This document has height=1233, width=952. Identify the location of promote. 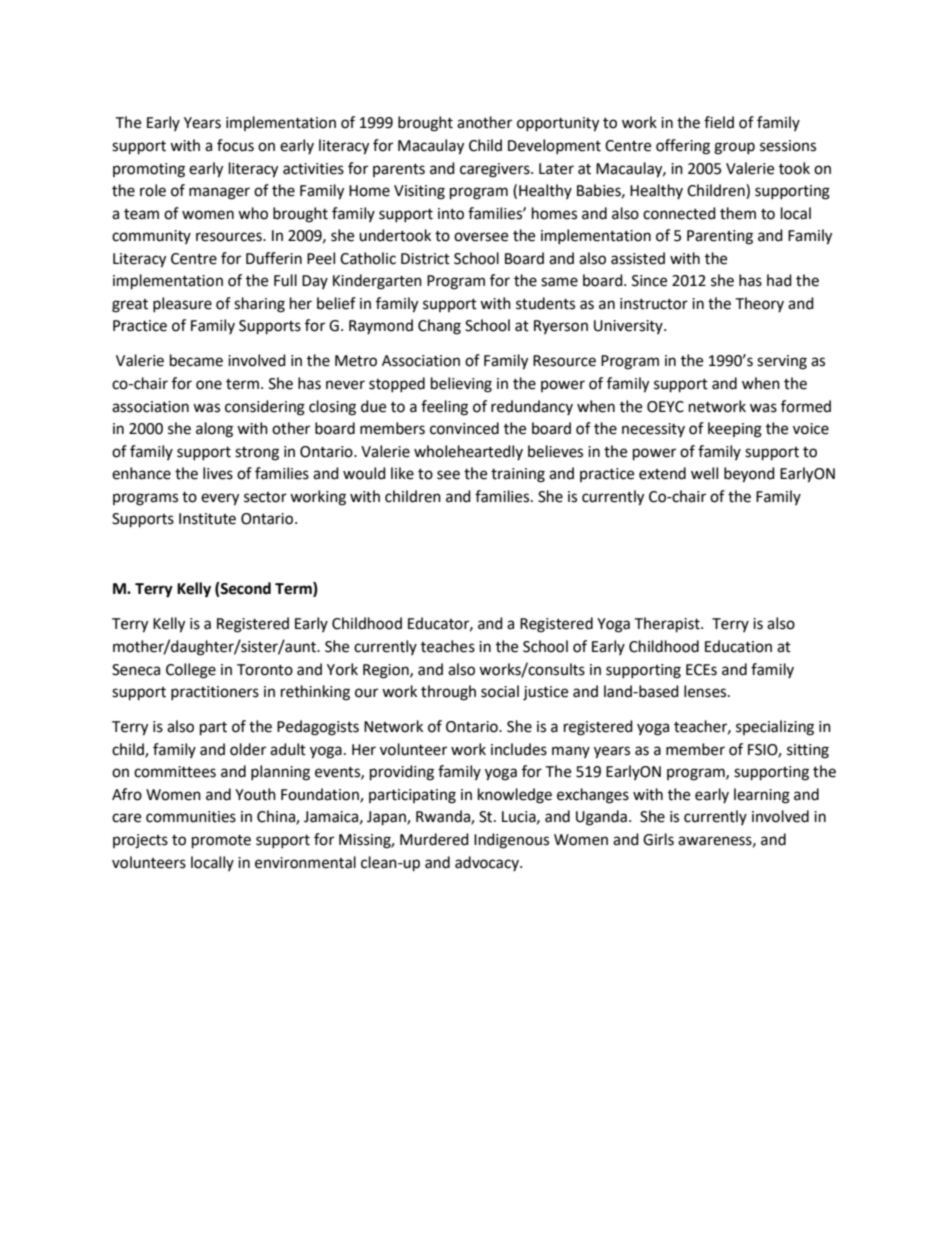
(221, 842).
